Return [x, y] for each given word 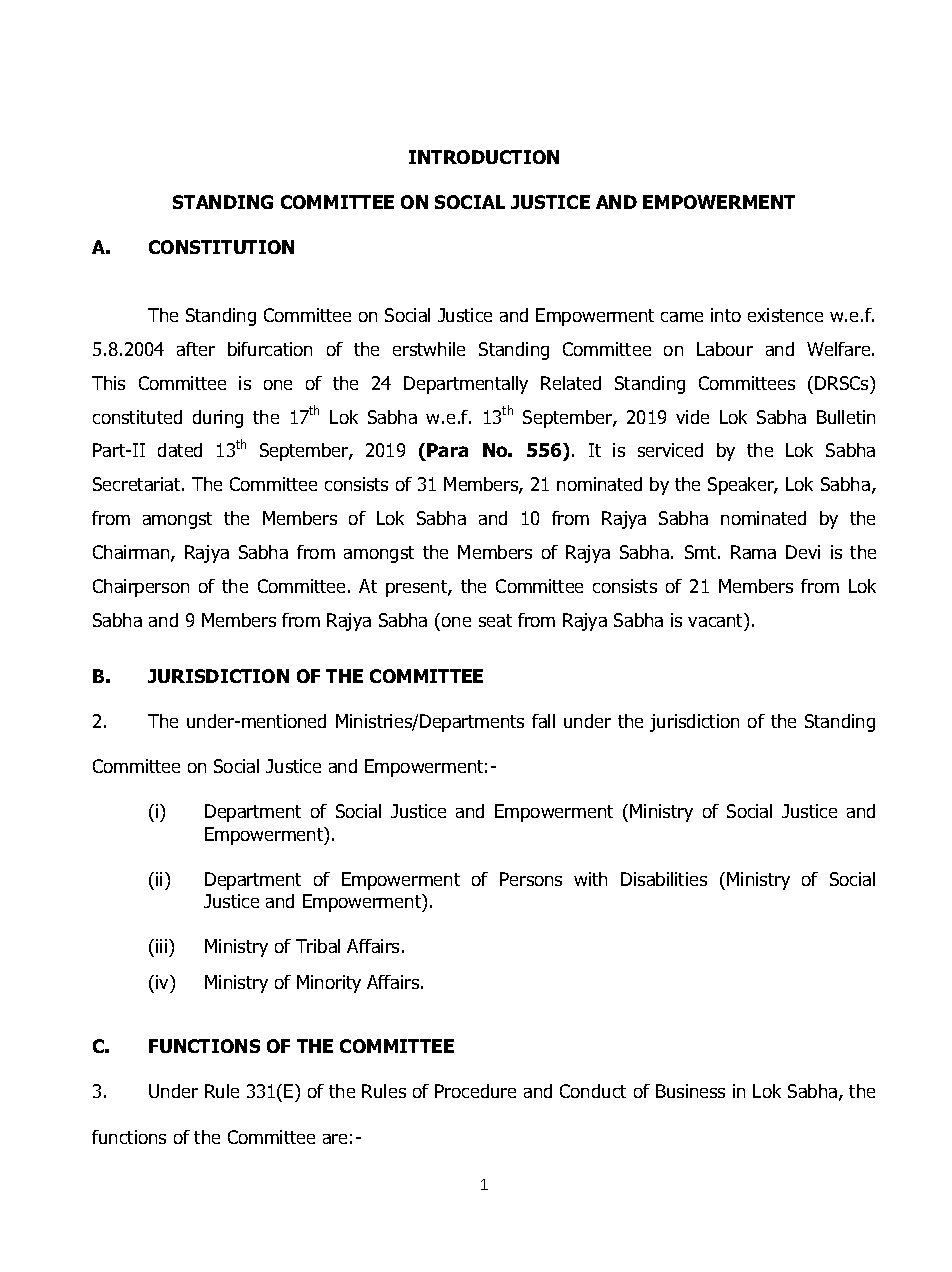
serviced [670, 450]
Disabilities [664, 879]
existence [785, 315]
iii [163, 946]
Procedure [475, 1091]
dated [180, 450]
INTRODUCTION [484, 157]
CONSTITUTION [221, 247]
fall [543, 721]
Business [690, 1091]
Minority [329, 984]
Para [447, 450]
